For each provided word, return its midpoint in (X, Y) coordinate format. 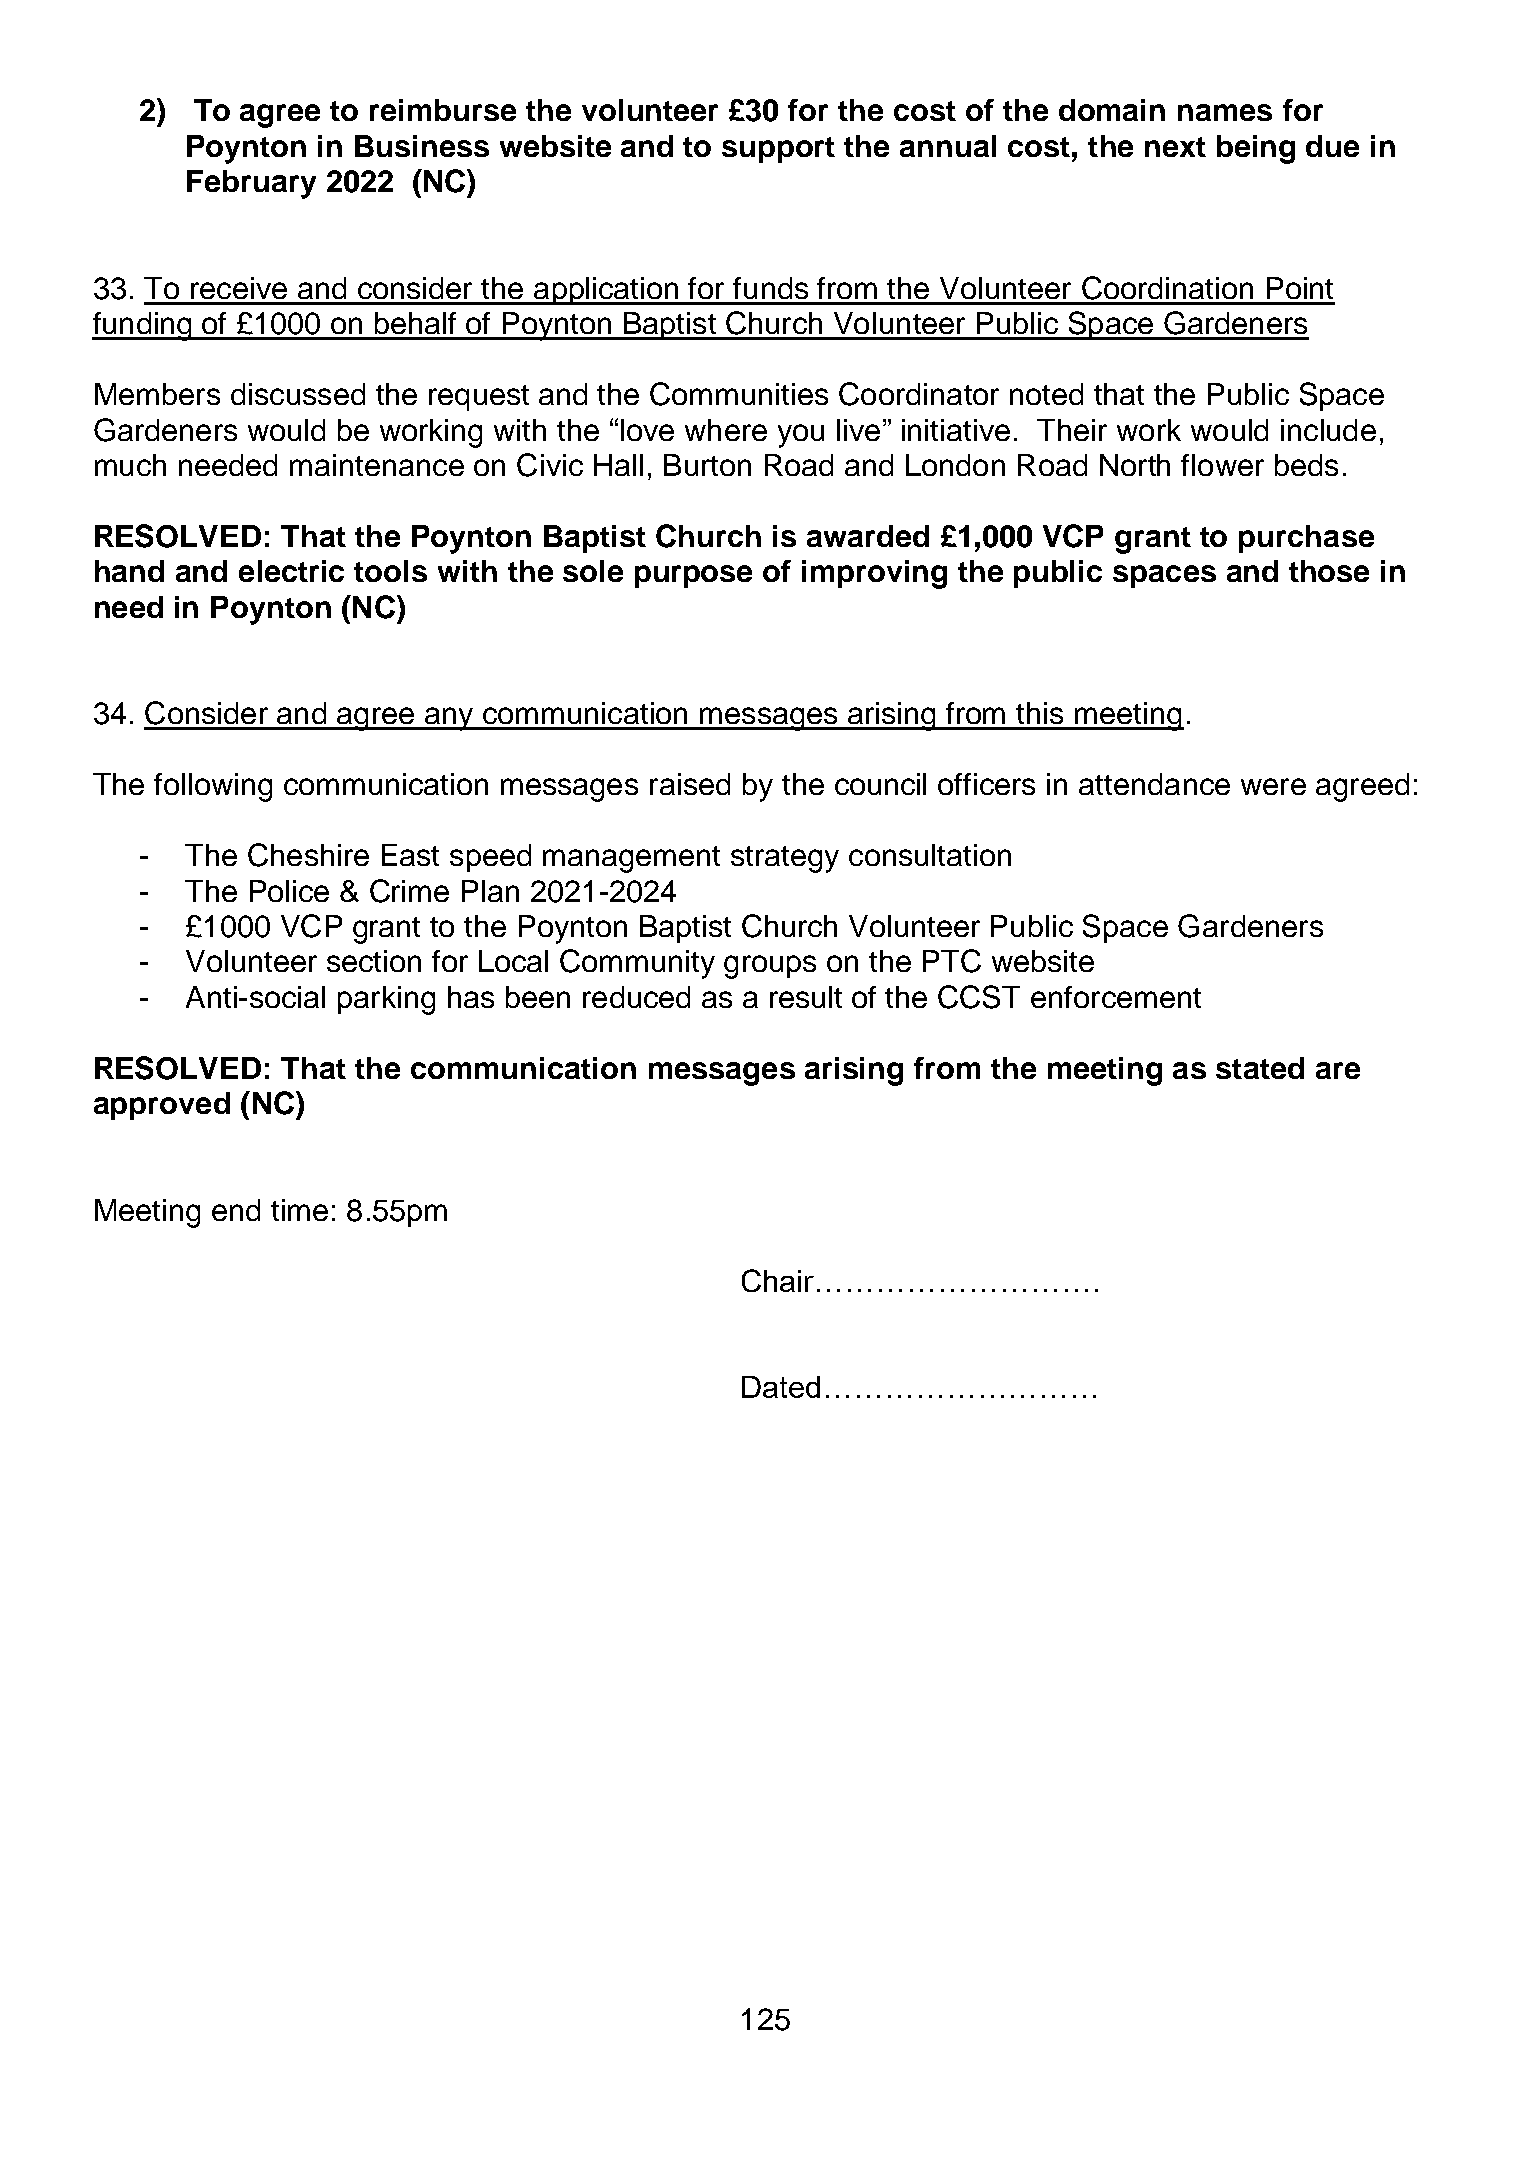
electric (291, 571)
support (778, 150)
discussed (298, 394)
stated (1260, 1068)
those (1329, 571)
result (806, 997)
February (251, 184)
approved (162, 1106)
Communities (739, 394)
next (1175, 147)
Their (1072, 430)
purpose (693, 576)
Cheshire (308, 855)
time (299, 1210)
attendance (1154, 784)
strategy (785, 859)
